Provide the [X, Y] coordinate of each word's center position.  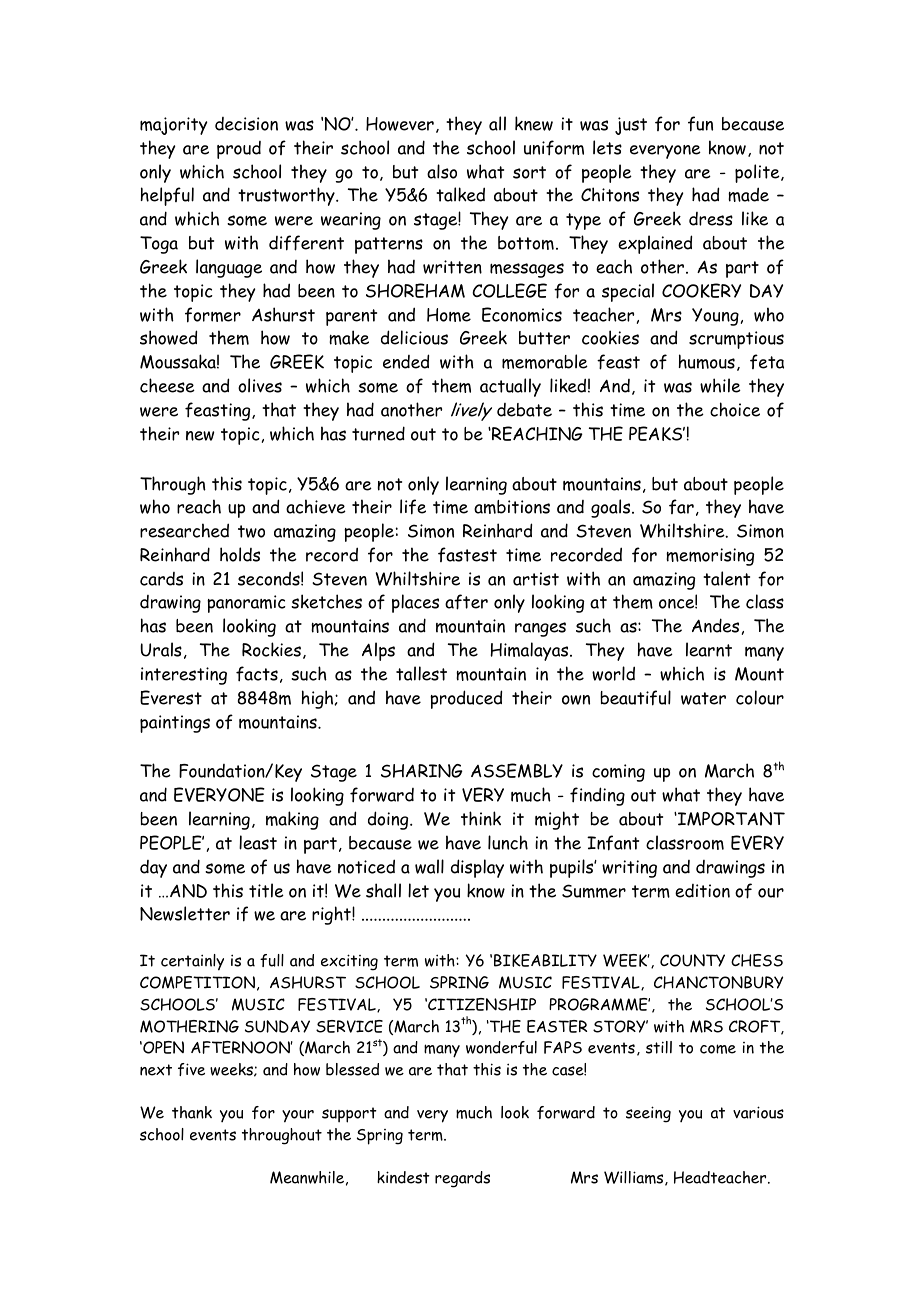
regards [462, 1179]
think [481, 818]
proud [239, 150]
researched [184, 530]
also [442, 171]
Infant [613, 843]
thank [192, 1112]
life [413, 507]
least [258, 842]
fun [700, 124]
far [681, 506]
